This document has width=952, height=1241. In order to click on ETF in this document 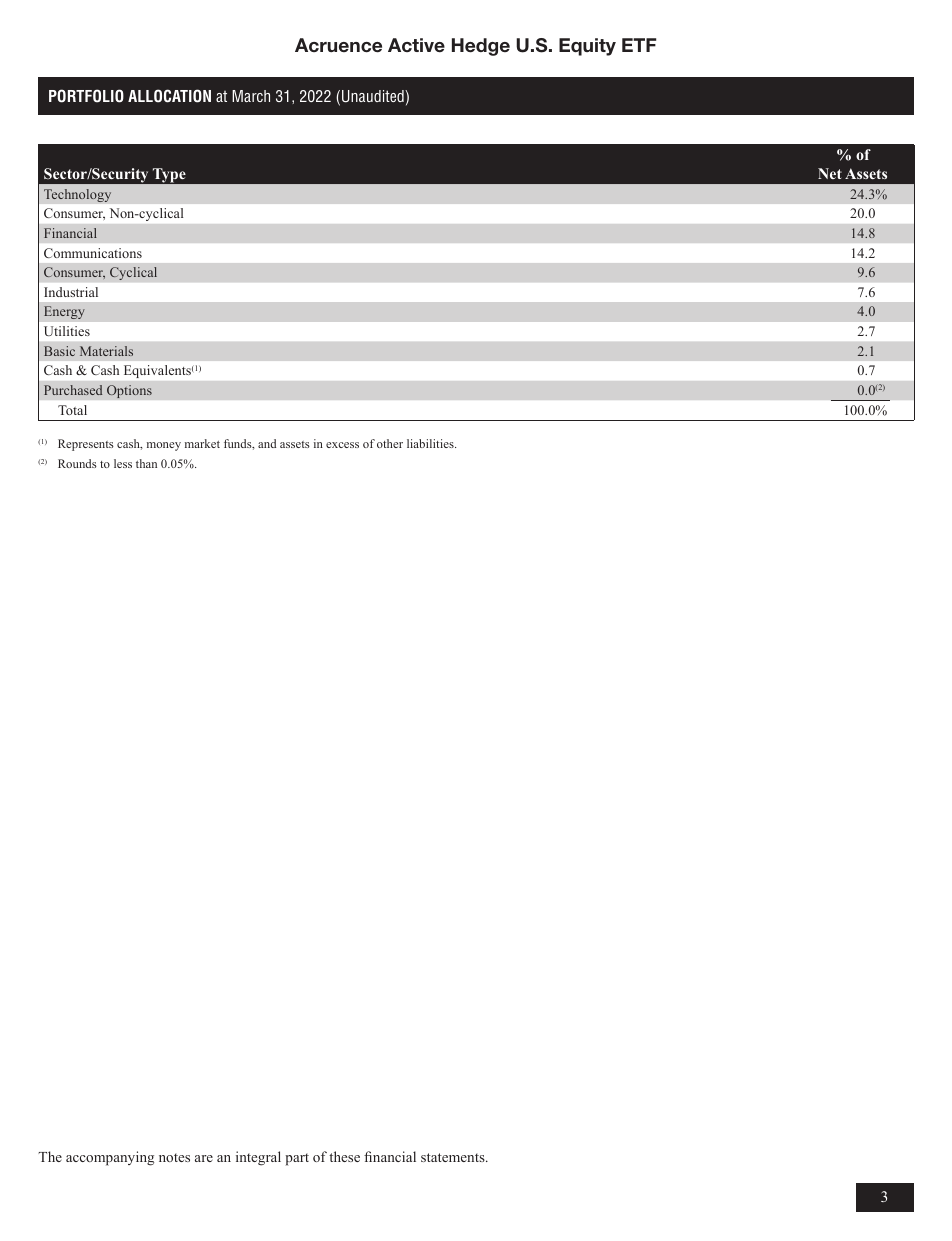, I will do `click(639, 45)`.
